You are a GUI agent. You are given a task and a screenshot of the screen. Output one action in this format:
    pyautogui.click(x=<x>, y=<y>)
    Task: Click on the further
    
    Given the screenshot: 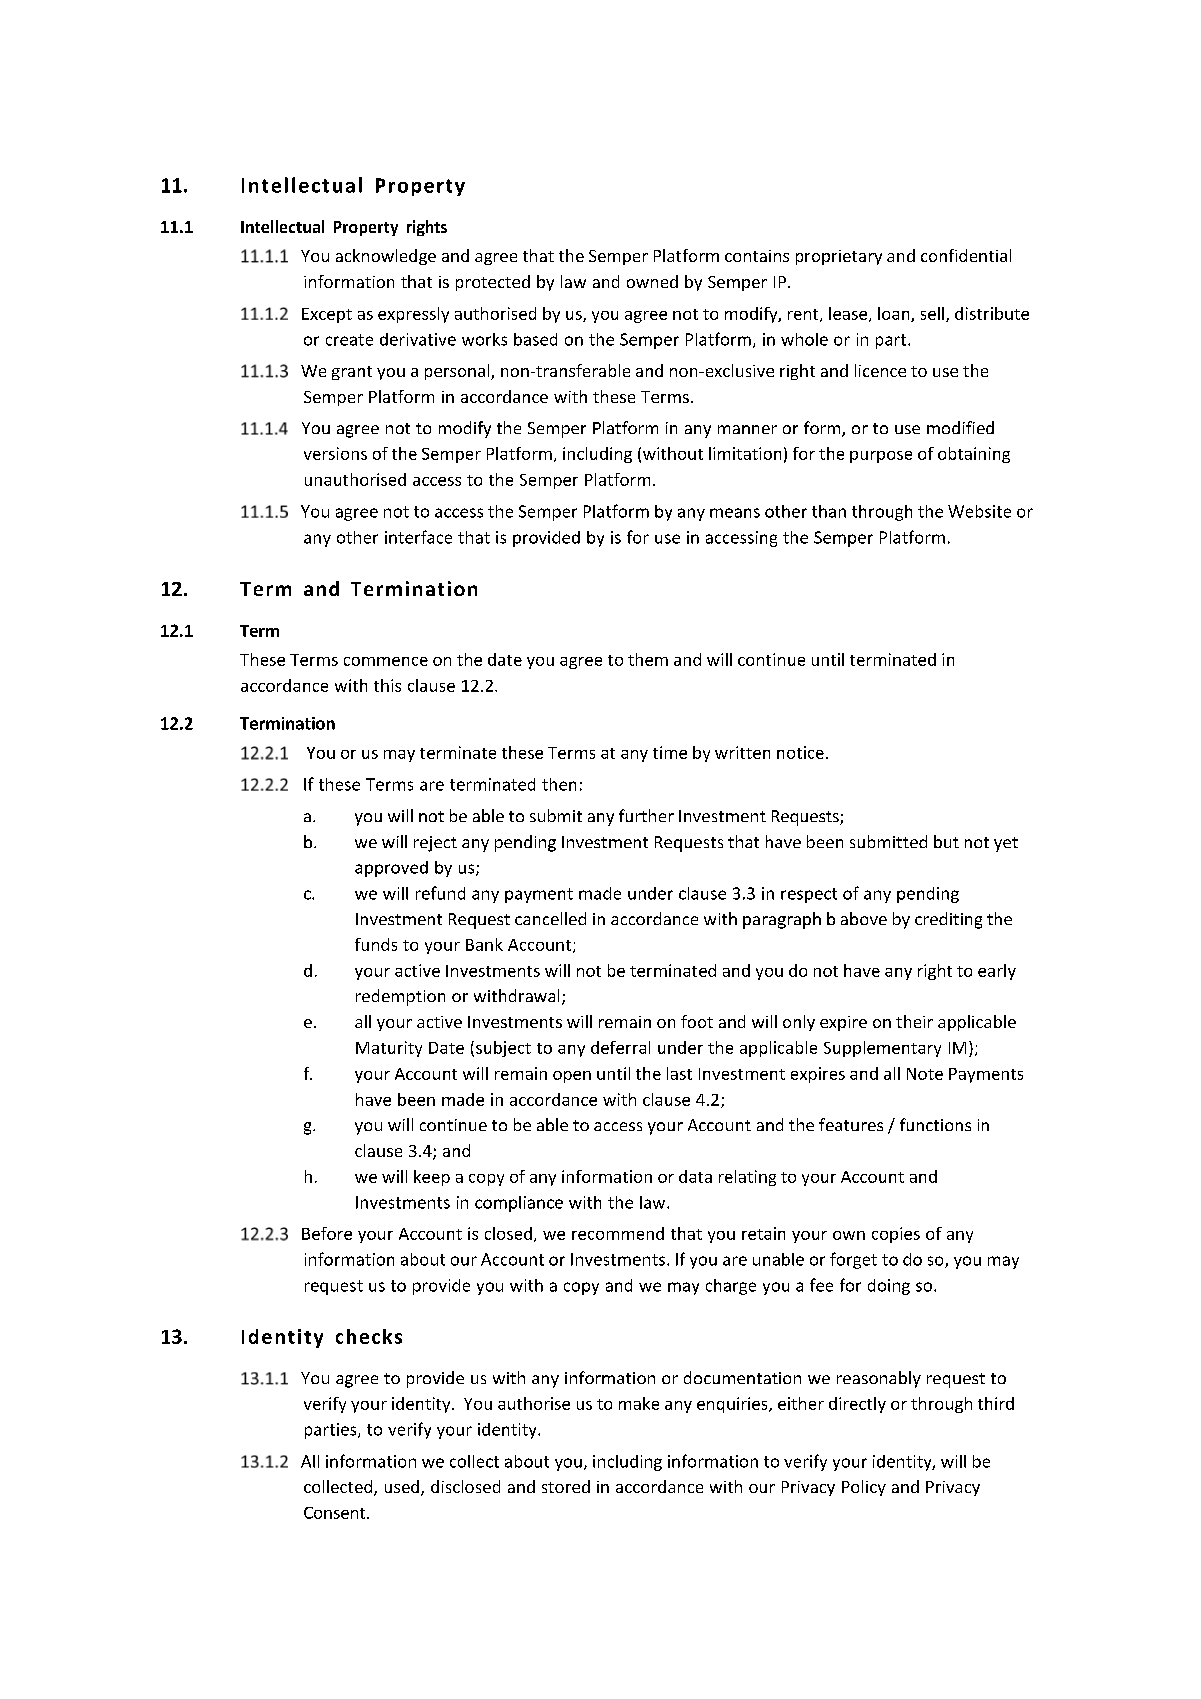 What is the action you would take?
    pyautogui.click(x=646, y=815)
